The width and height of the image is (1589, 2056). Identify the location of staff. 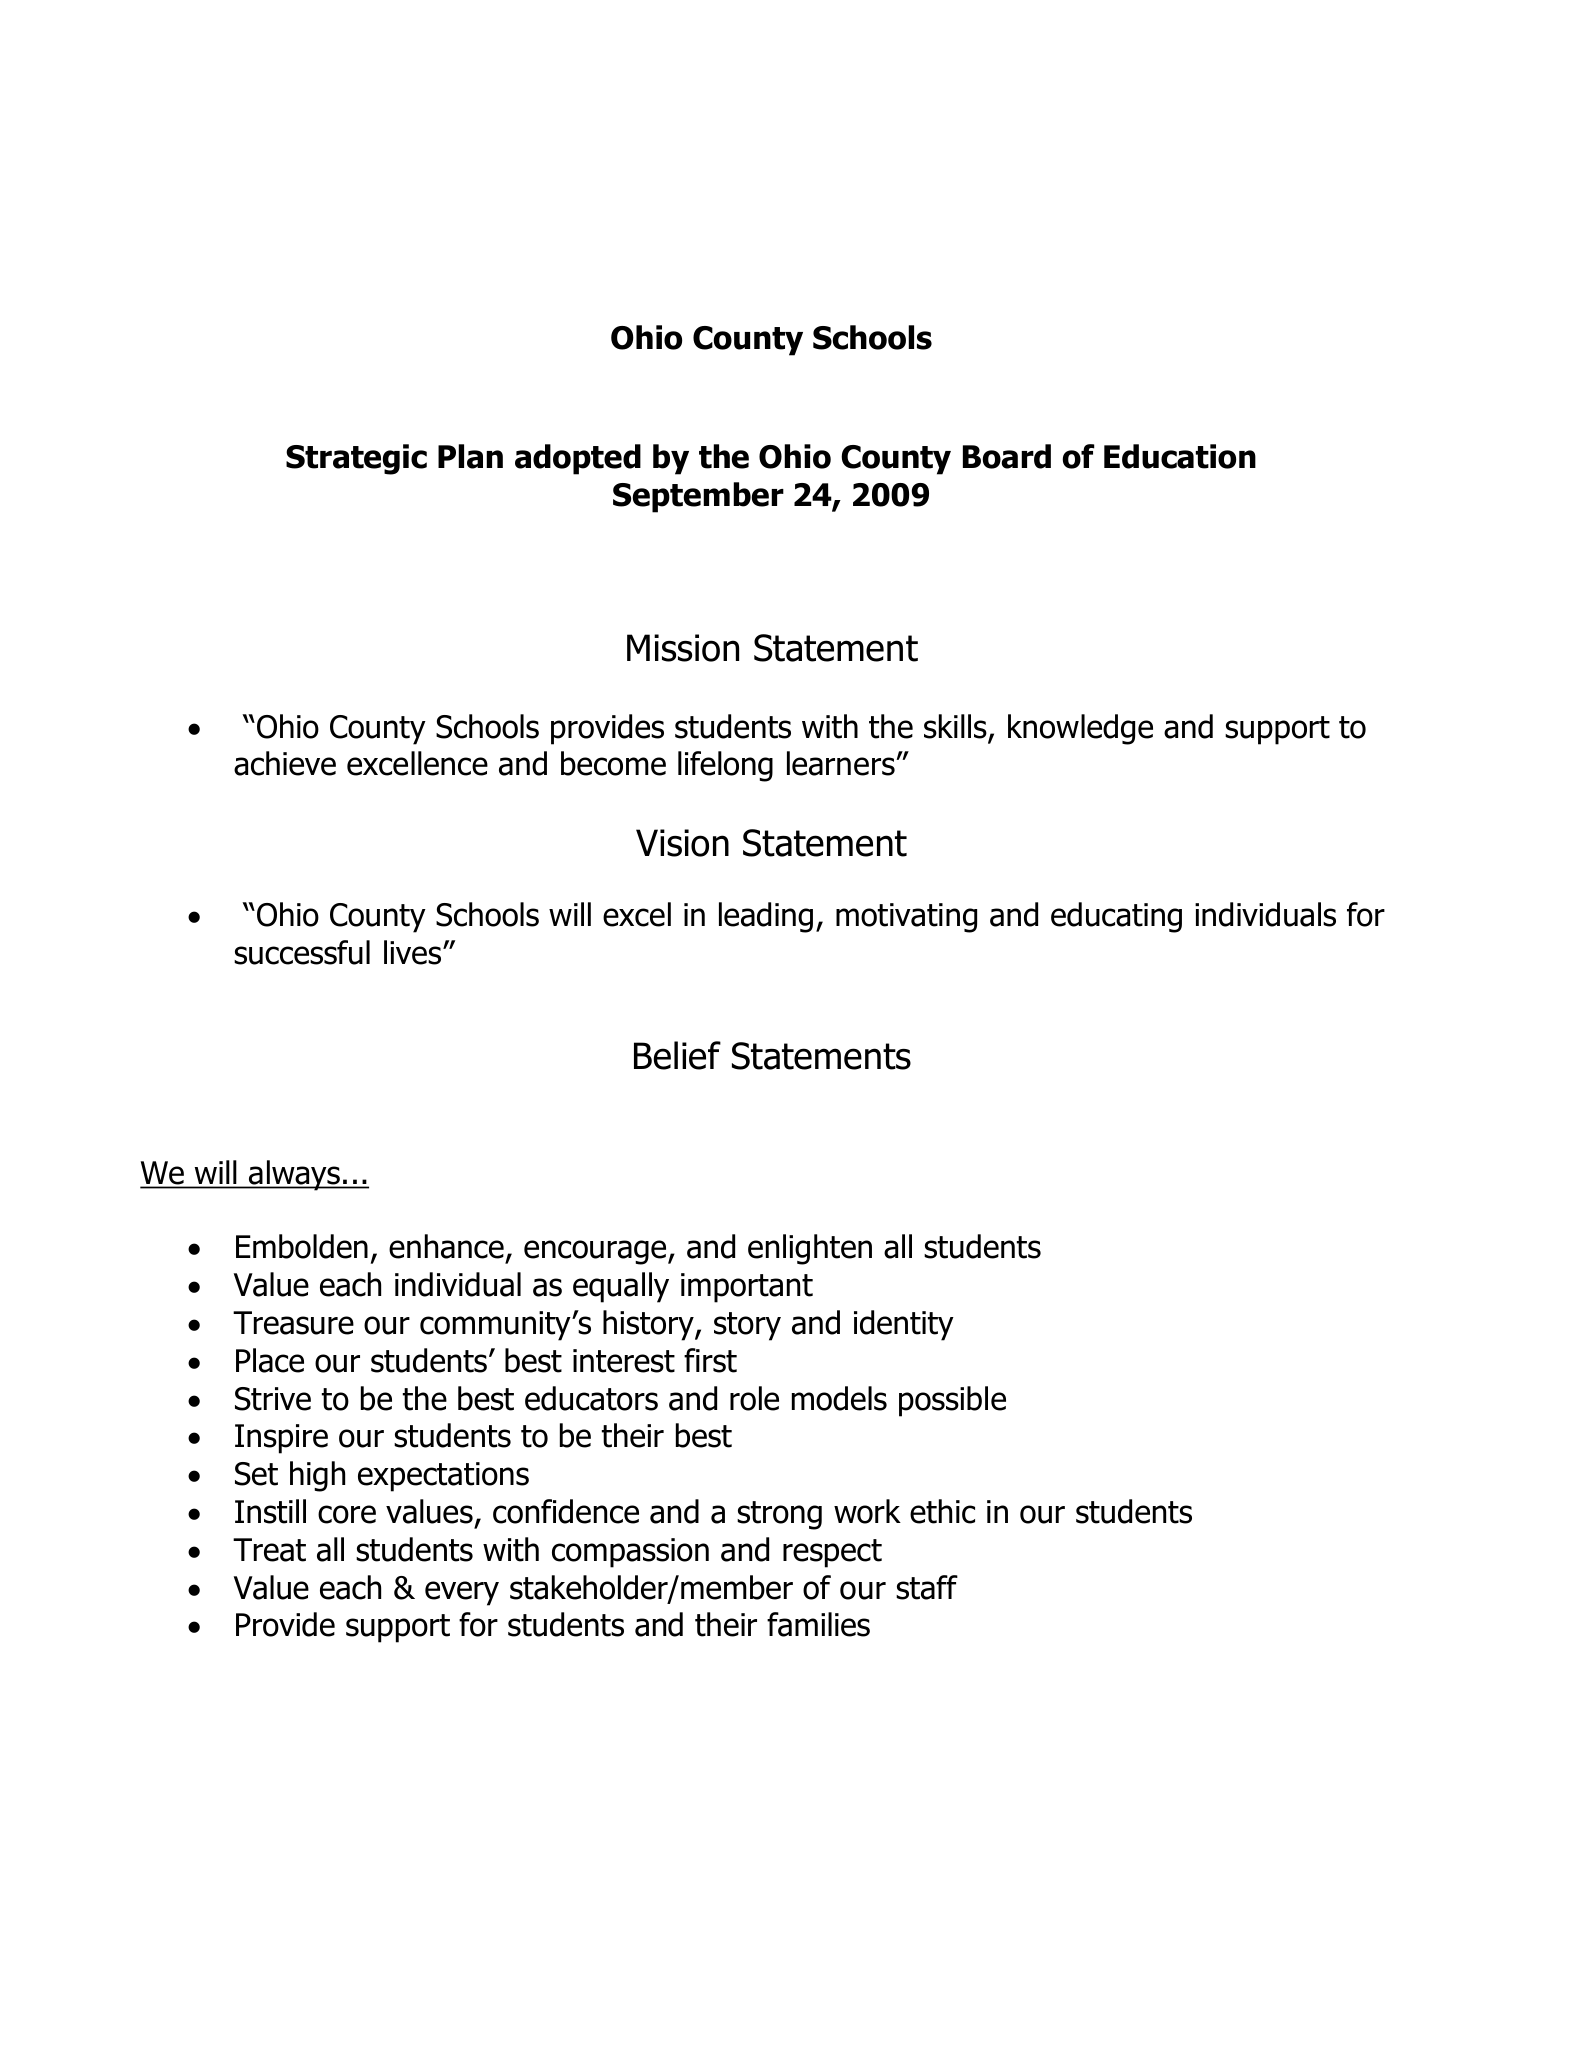
(927, 1587).
